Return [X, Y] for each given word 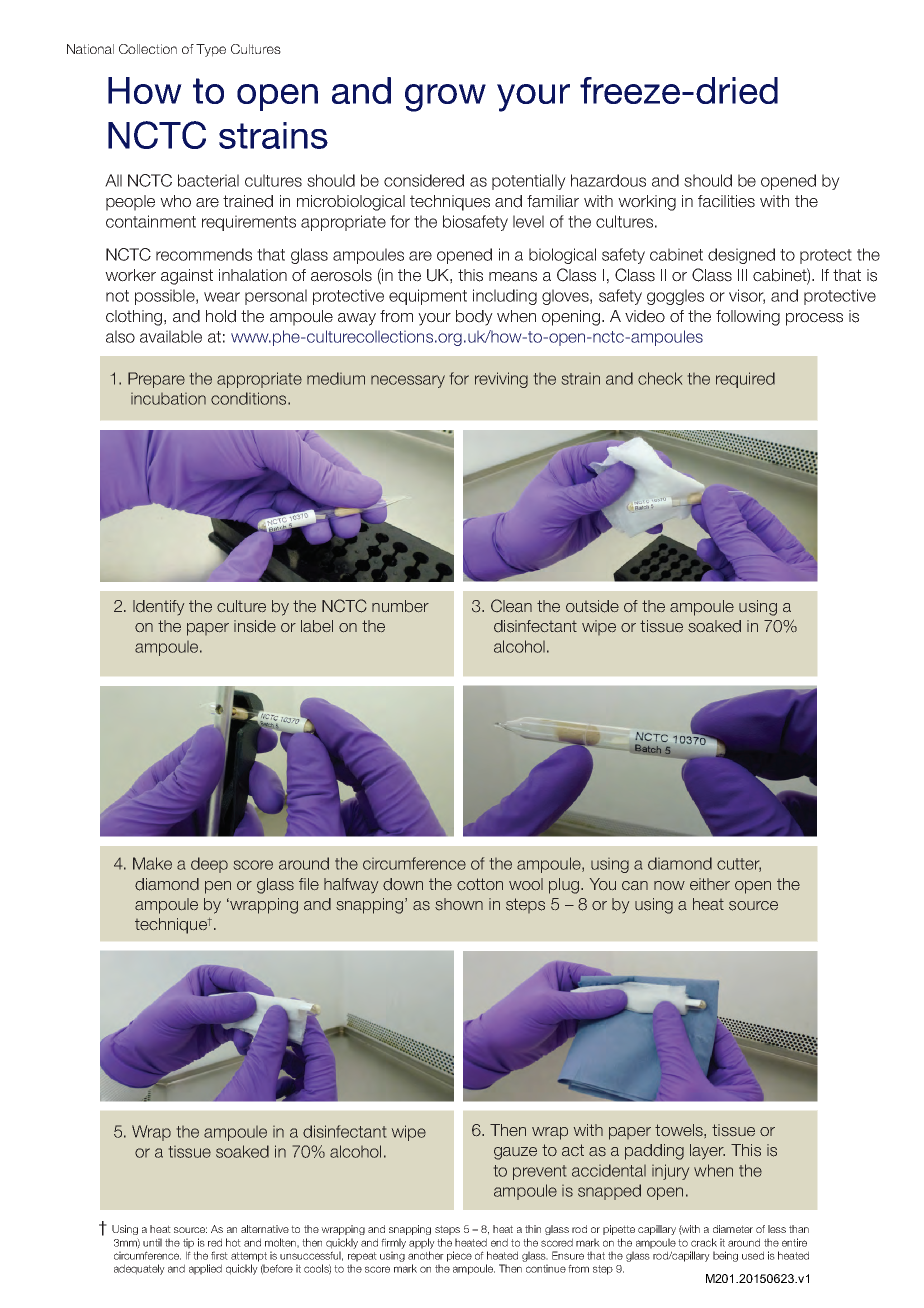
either [710, 884]
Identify [158, 607]
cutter [739, 865]
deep [209, 865]
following [748, 318]
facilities [726, 201]
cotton [480, 884]
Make [152, 863]
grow [445, 98]
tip [188, 1243]
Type [211, 50]
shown [459, 904]
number [400, 606]
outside [592, 606]
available [171, 336]
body [474, 318]
